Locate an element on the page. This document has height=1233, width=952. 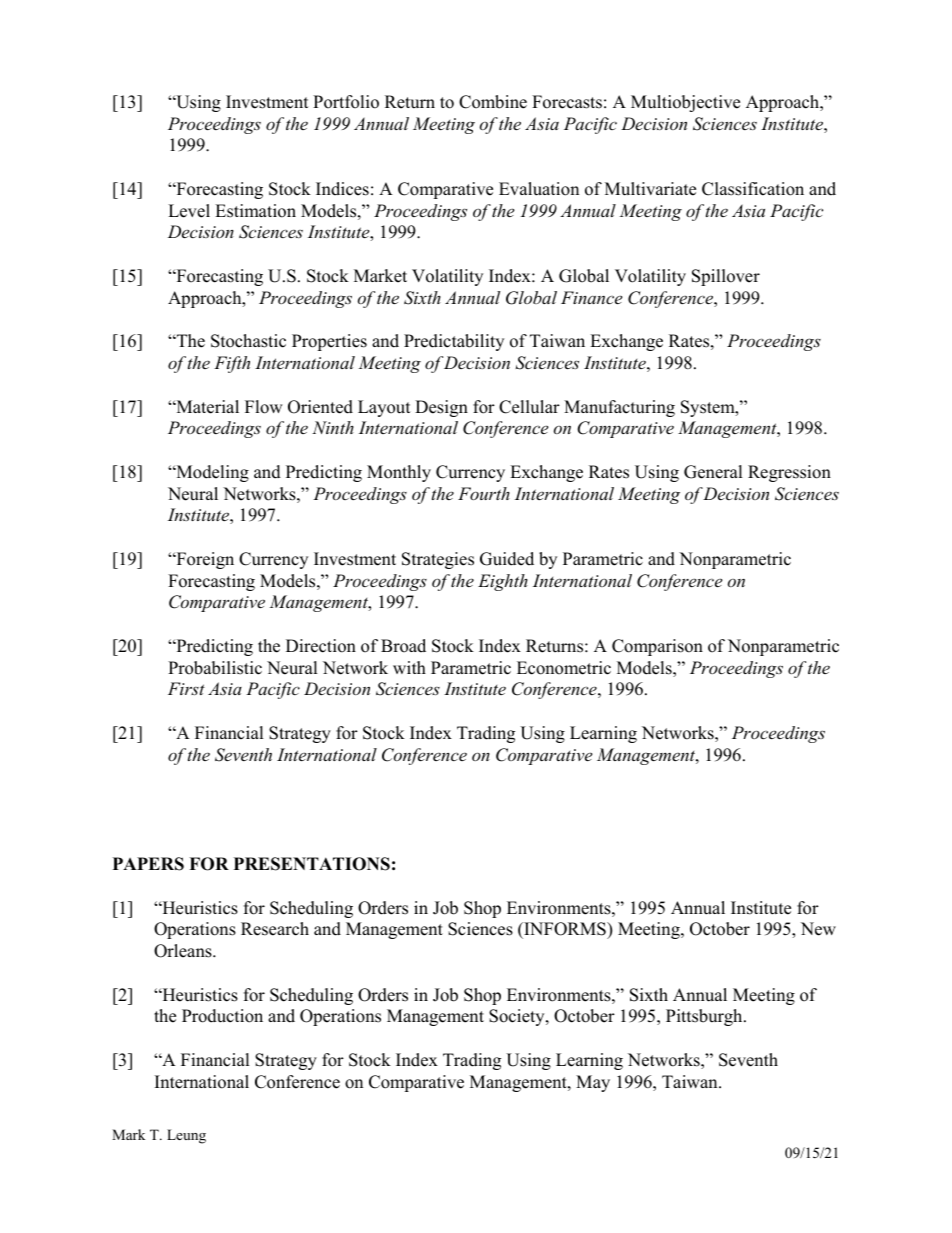
Estimation is located at coordinates (255, 211).
